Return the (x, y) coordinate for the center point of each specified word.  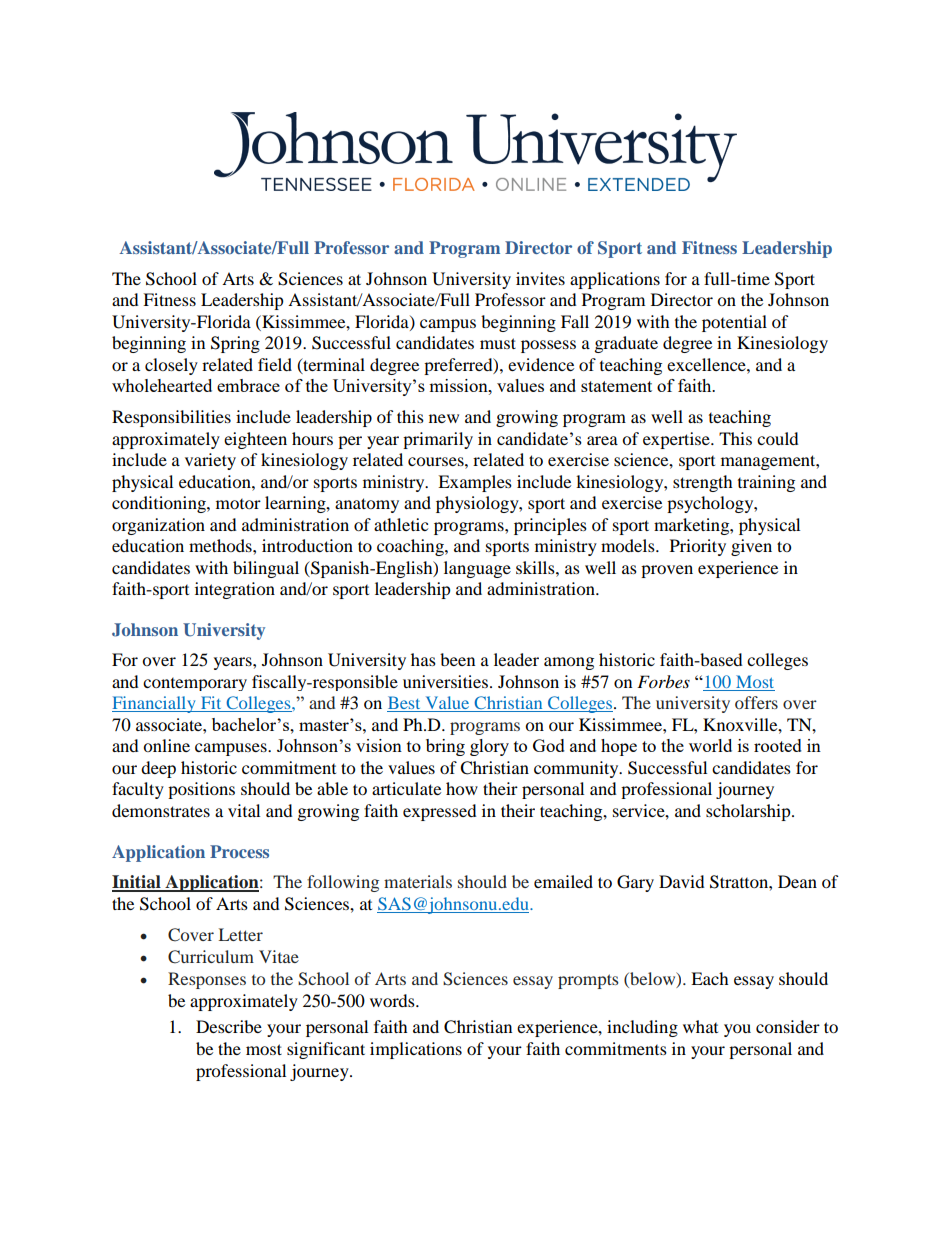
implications (416, 1050)
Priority (698, 547)
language (477, 569)
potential (734, 323)
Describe (229, 1026)
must (498, 343)
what (700, 1026)
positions (201, 790)
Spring (235, 344)
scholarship (749, 812)
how (462, 788)
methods (221, 545)
